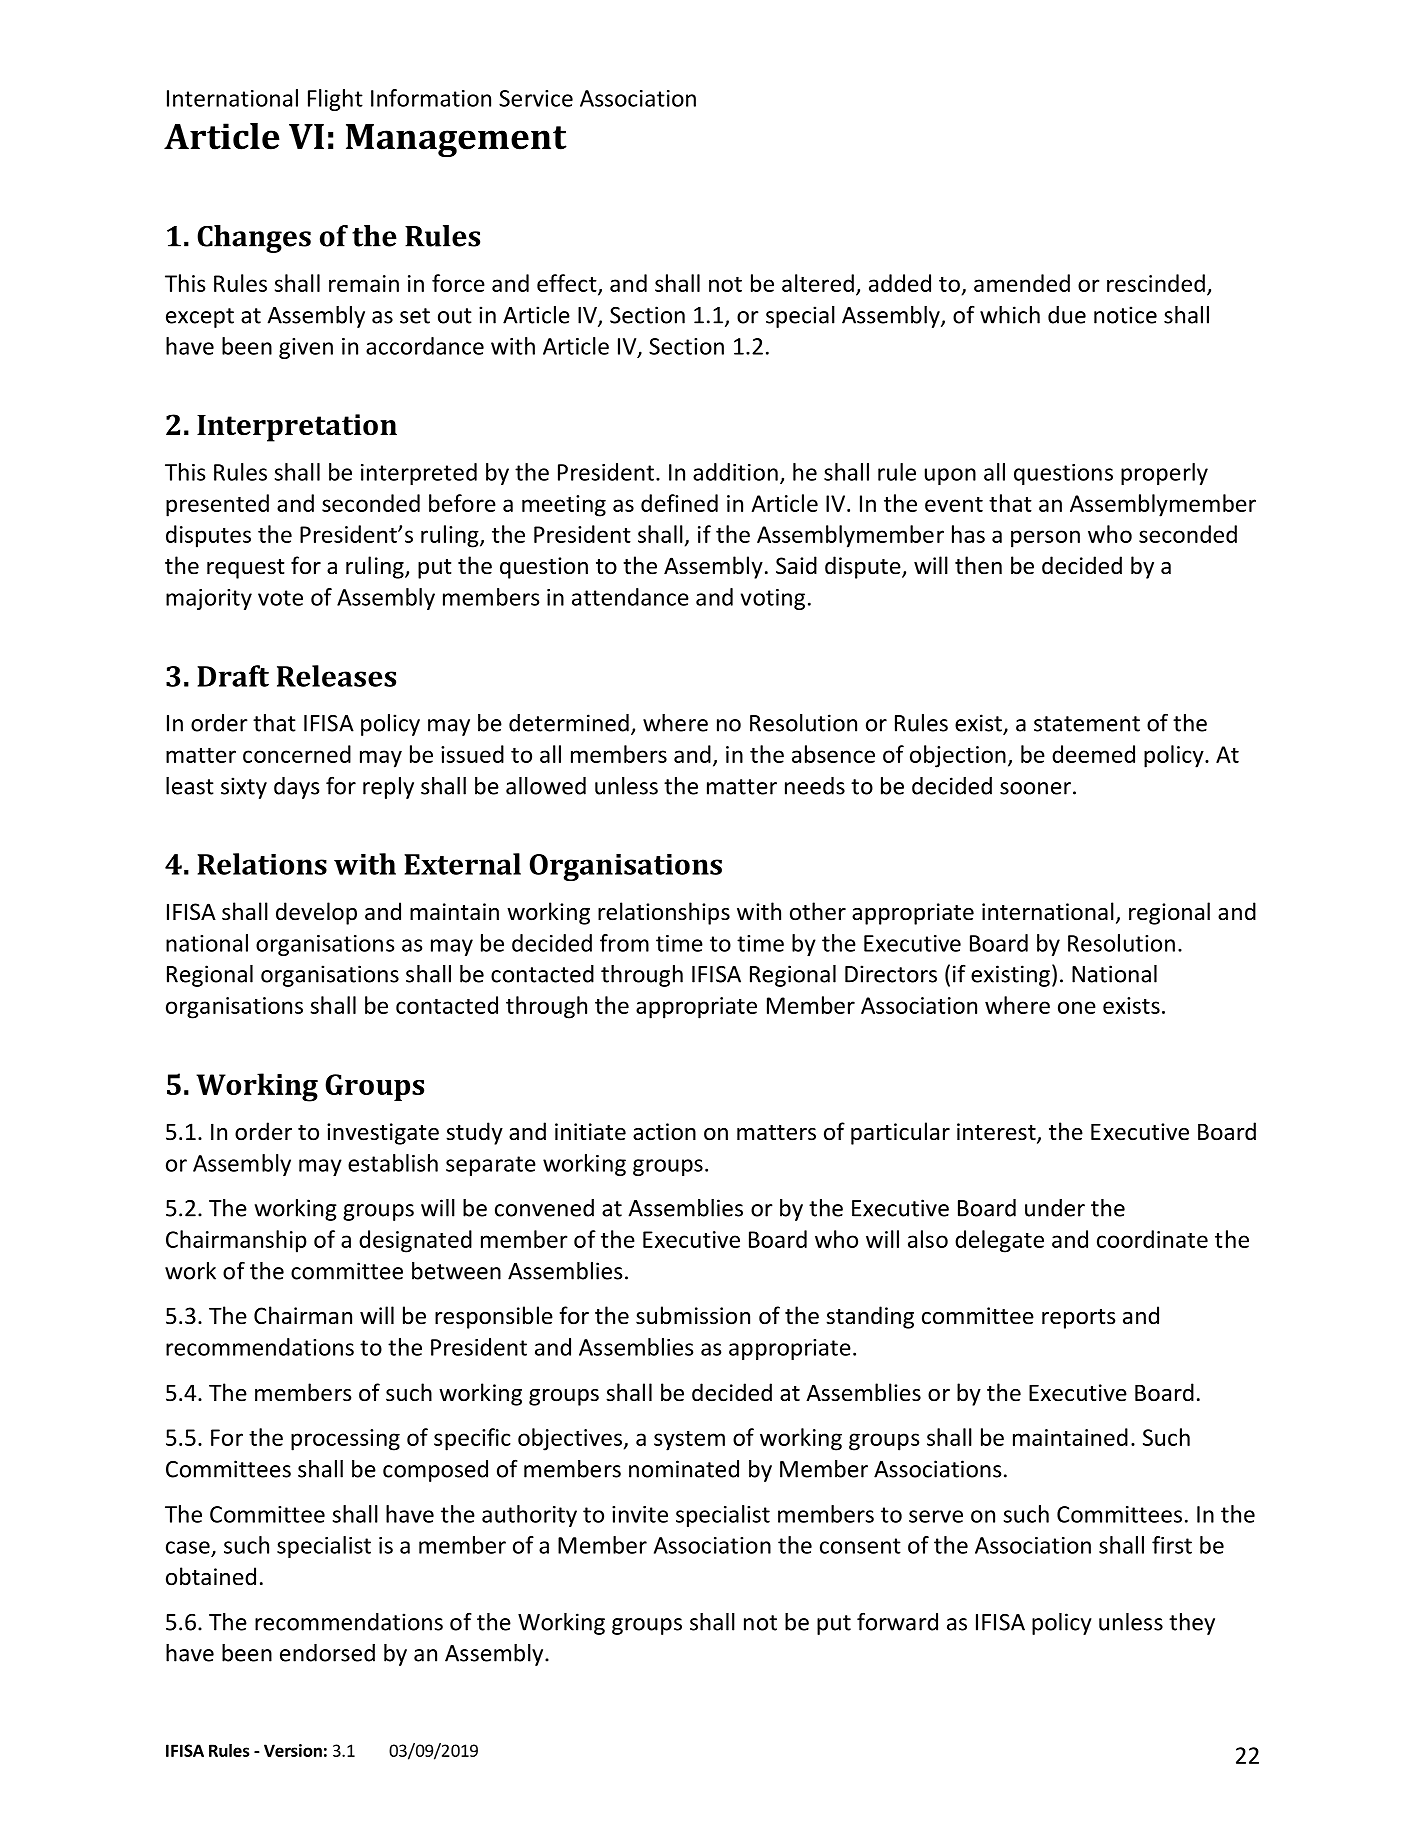 This screenshot has height=1844, width=1425. What do you see at coordinates (1055, 1208) in the screenshot?
I see `under` at bounding box center [1055, 1208].
